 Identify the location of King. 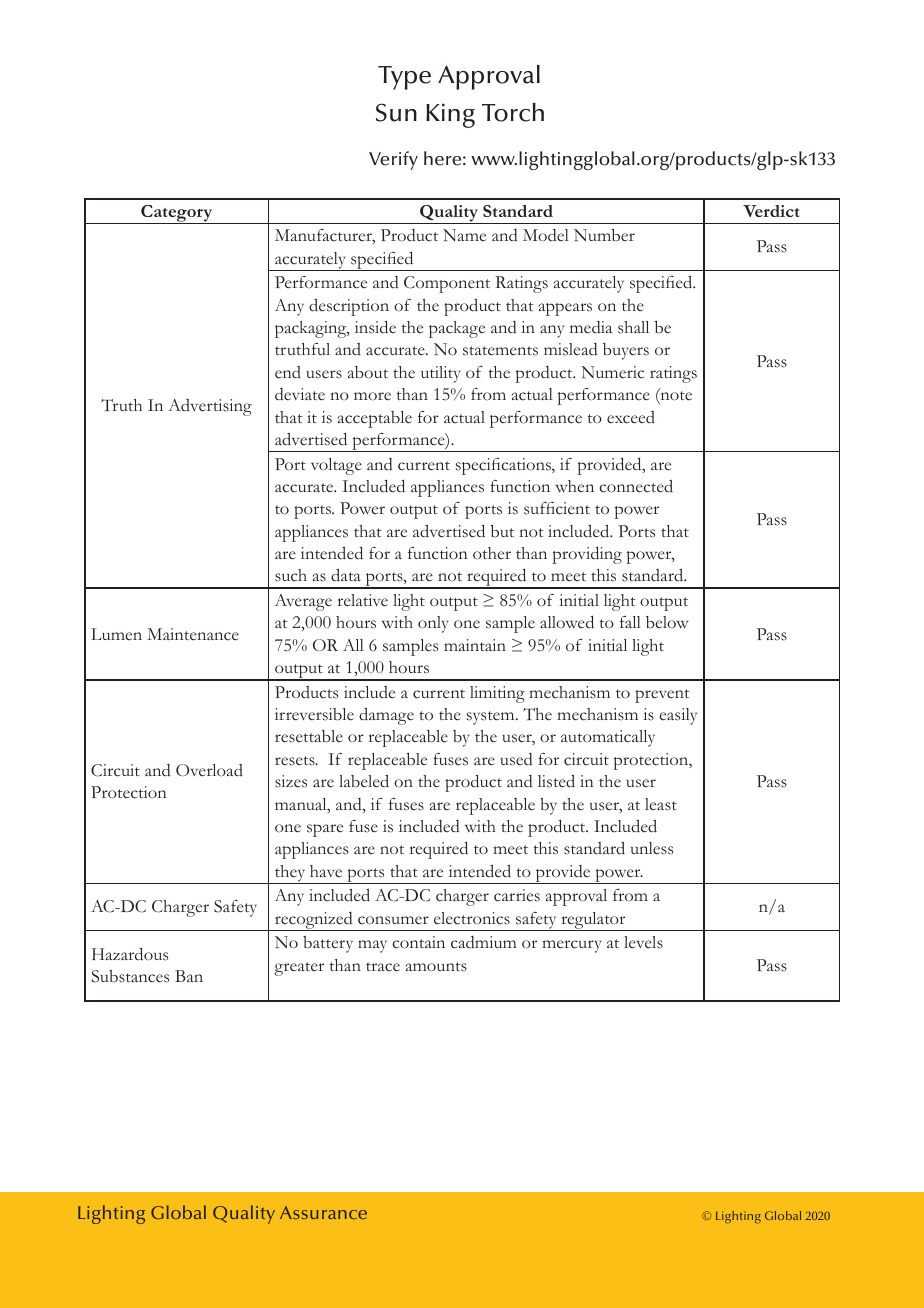
(450, 115).
